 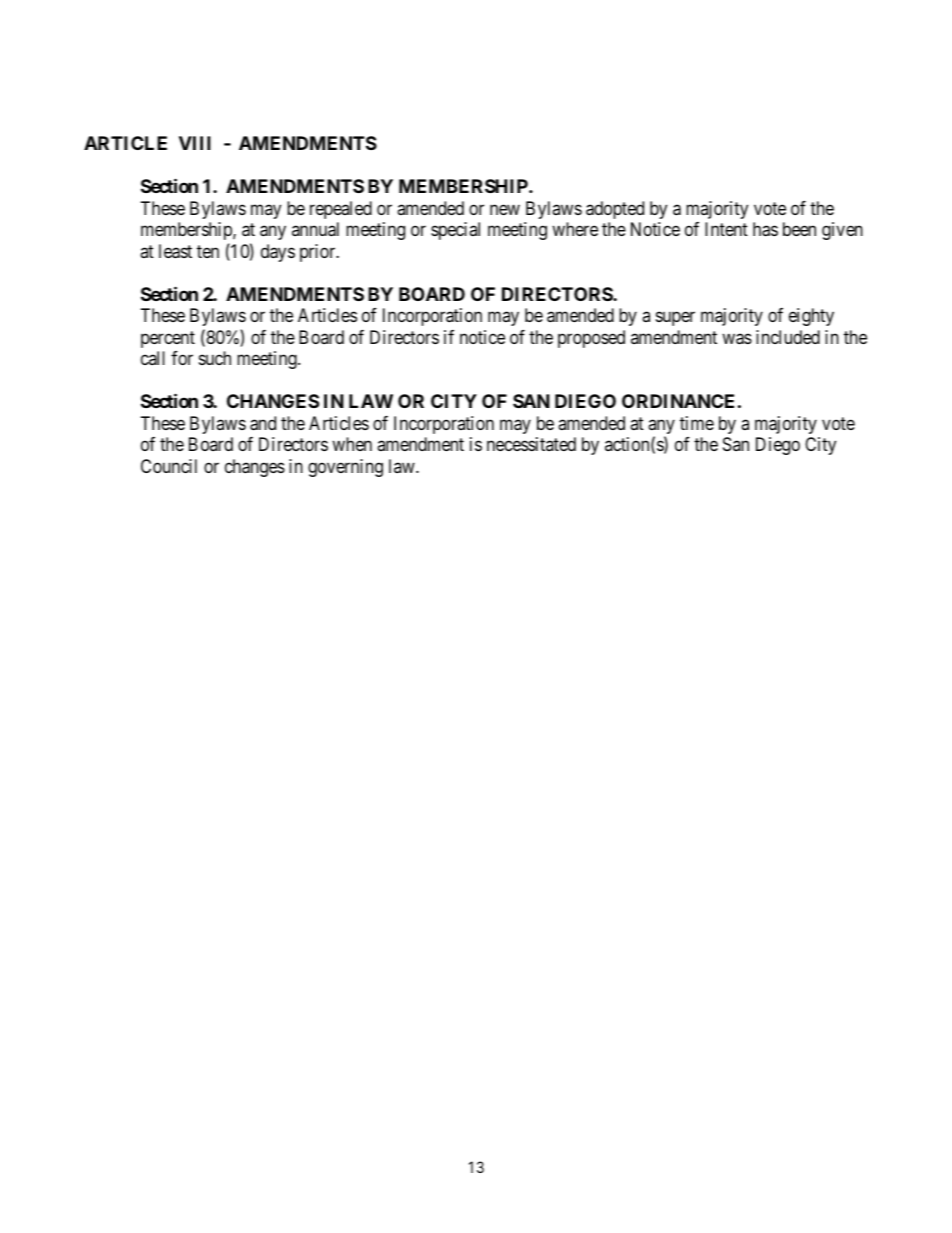 What do you see at coordinates (591, 339) in the screenshot?
I see `proposed` at bounding box center [591, 339].
